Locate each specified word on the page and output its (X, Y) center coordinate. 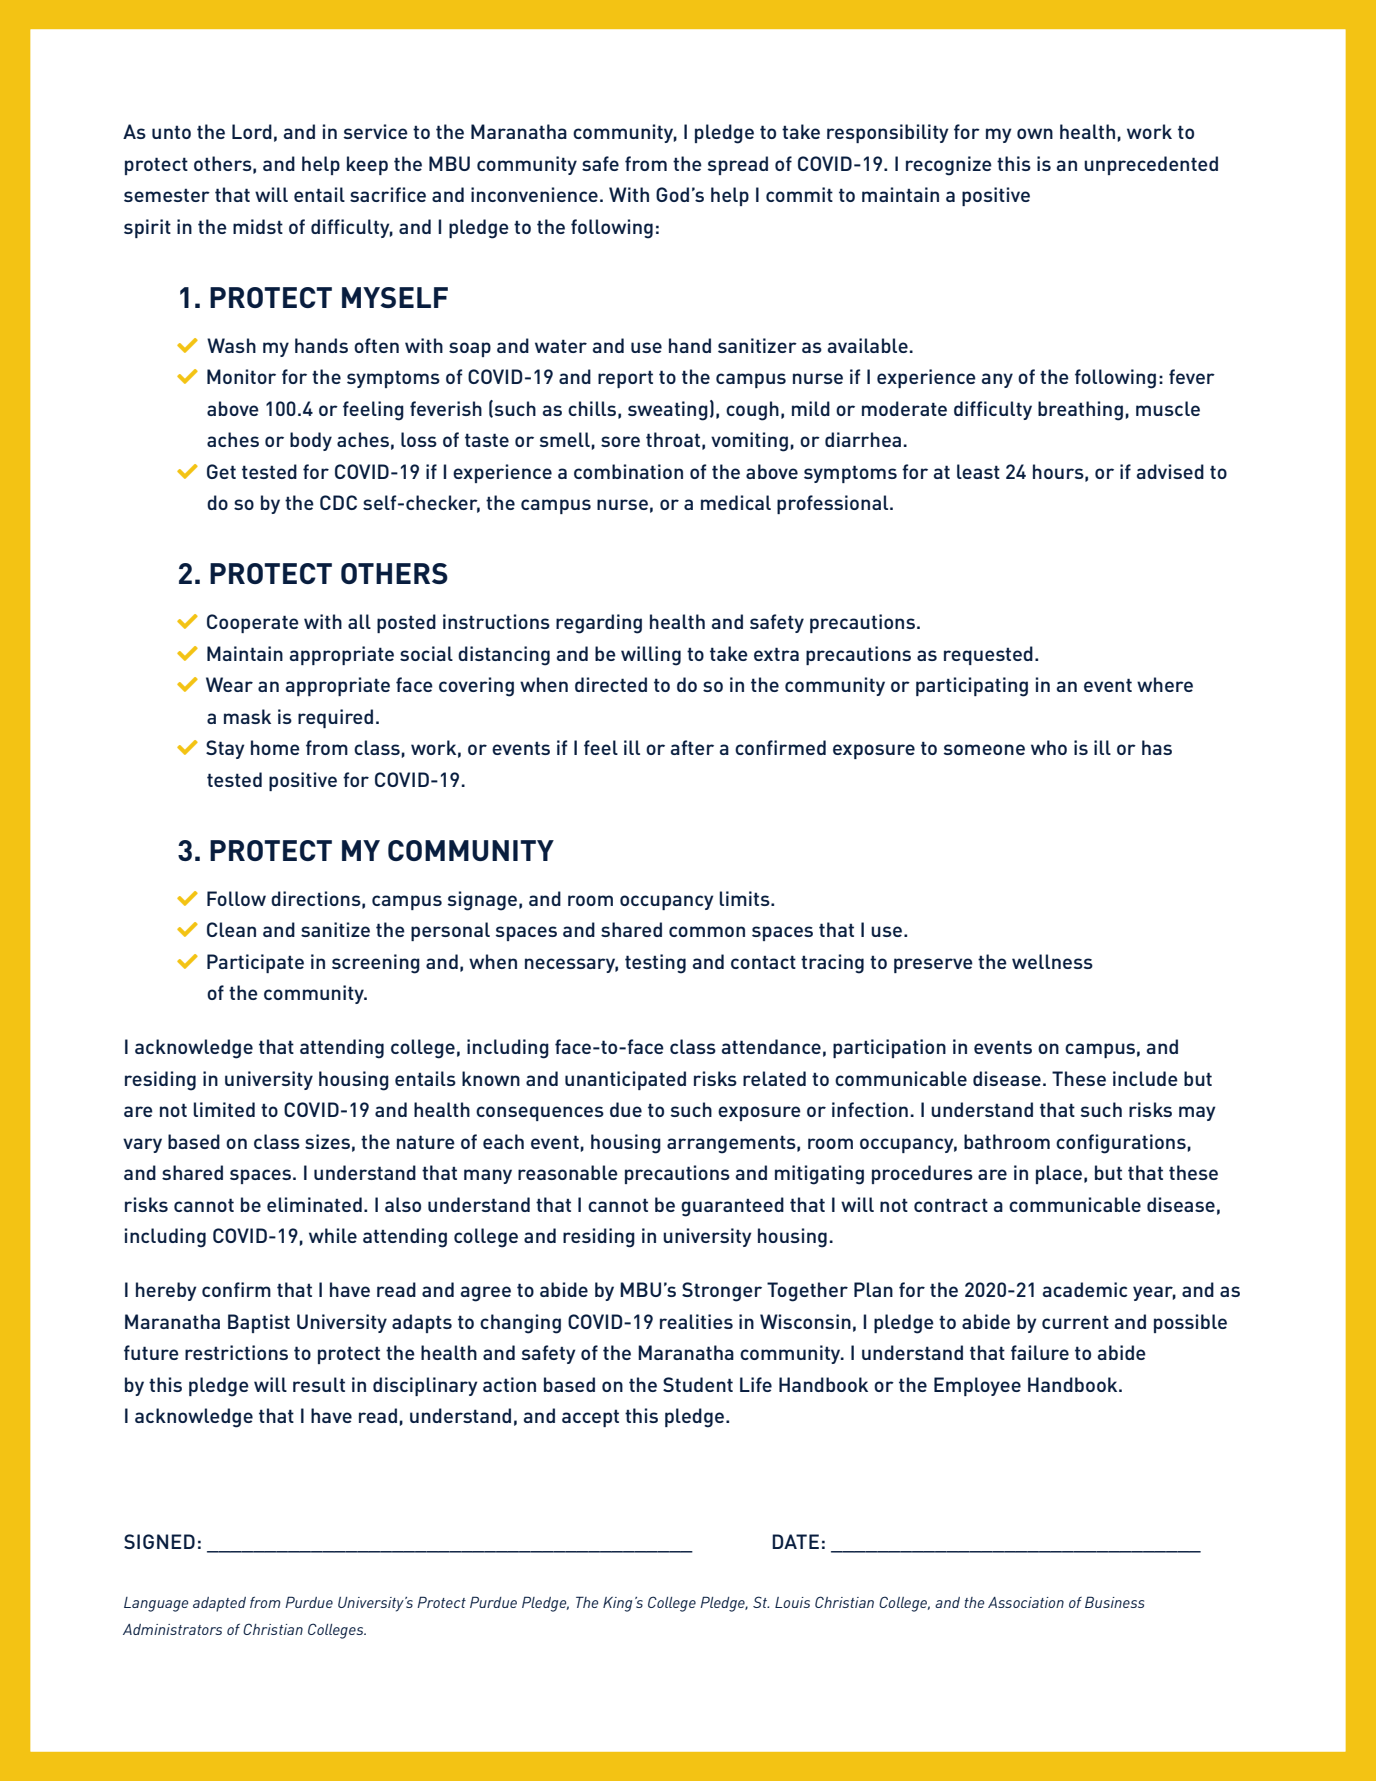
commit (799, 194)
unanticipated (625, 1080)
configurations (1121, 1144)
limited (224, 1109)
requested (988, 655)
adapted (219, 1604)
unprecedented (1151, 165)
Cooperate (253, 623)
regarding (599, 624)
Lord (252, 131)
